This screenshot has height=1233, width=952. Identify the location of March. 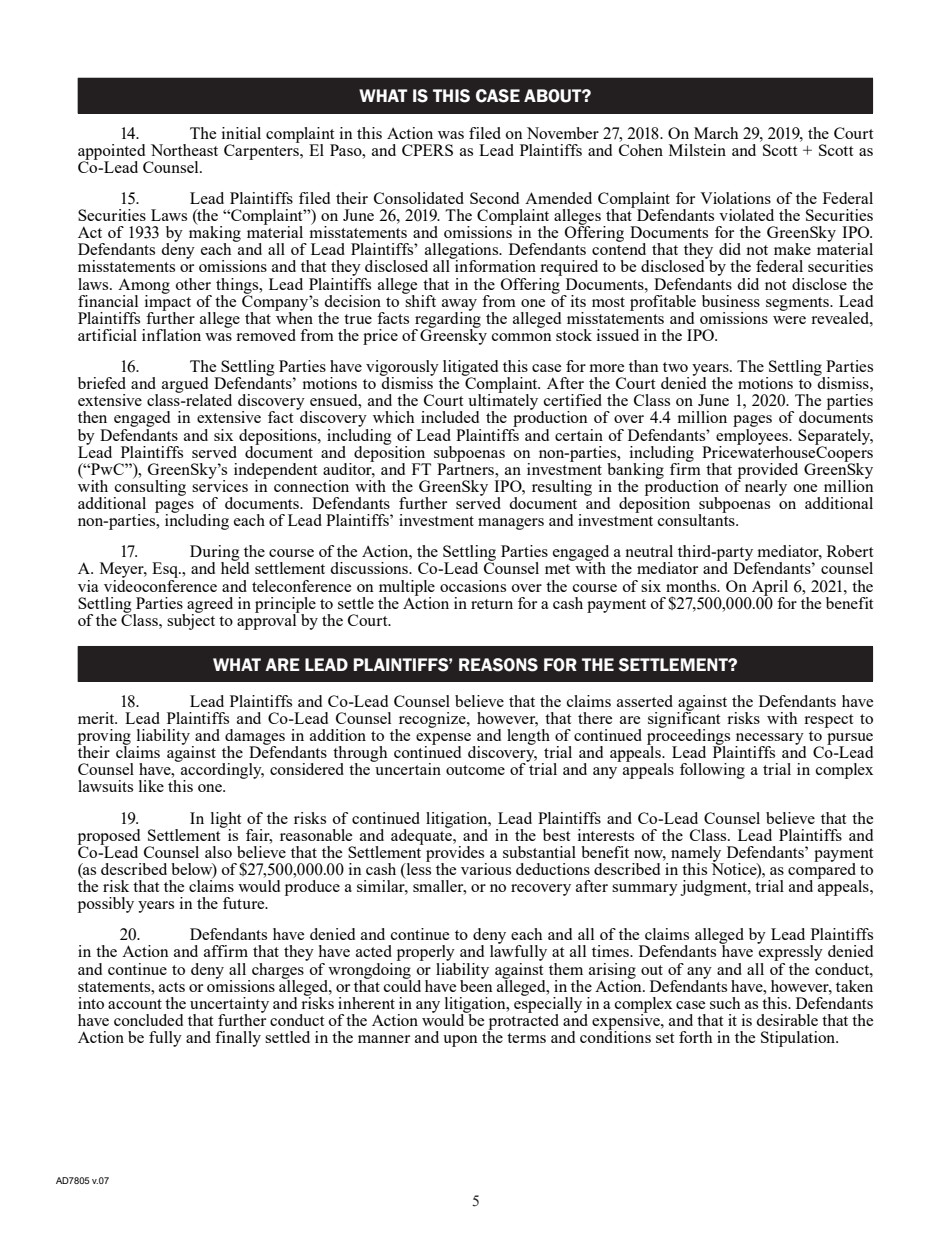
(716, 133).
